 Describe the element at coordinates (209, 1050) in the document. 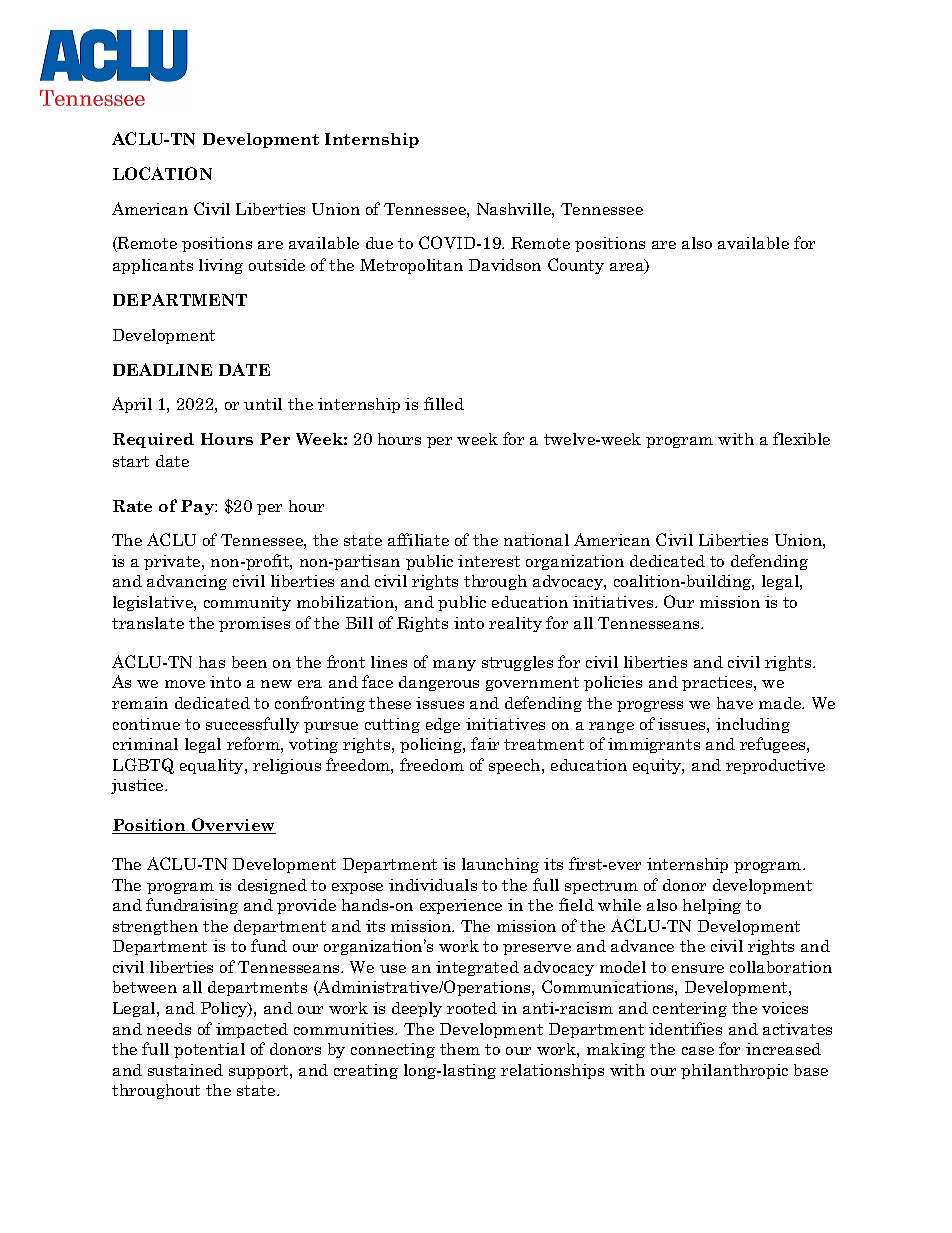

I see `potential` at that location.
